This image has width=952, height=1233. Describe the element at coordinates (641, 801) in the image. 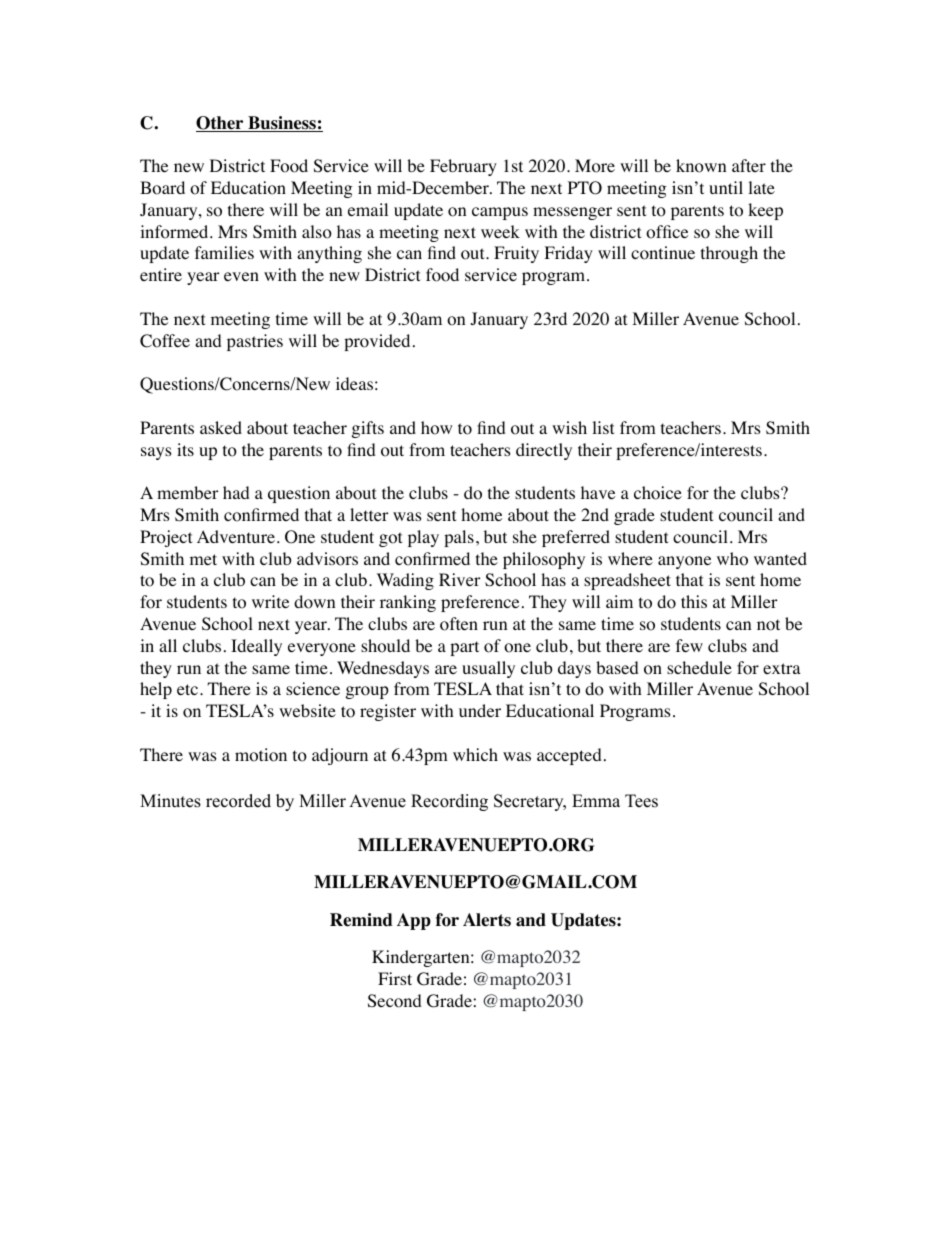

I see `Tees` at that location.
